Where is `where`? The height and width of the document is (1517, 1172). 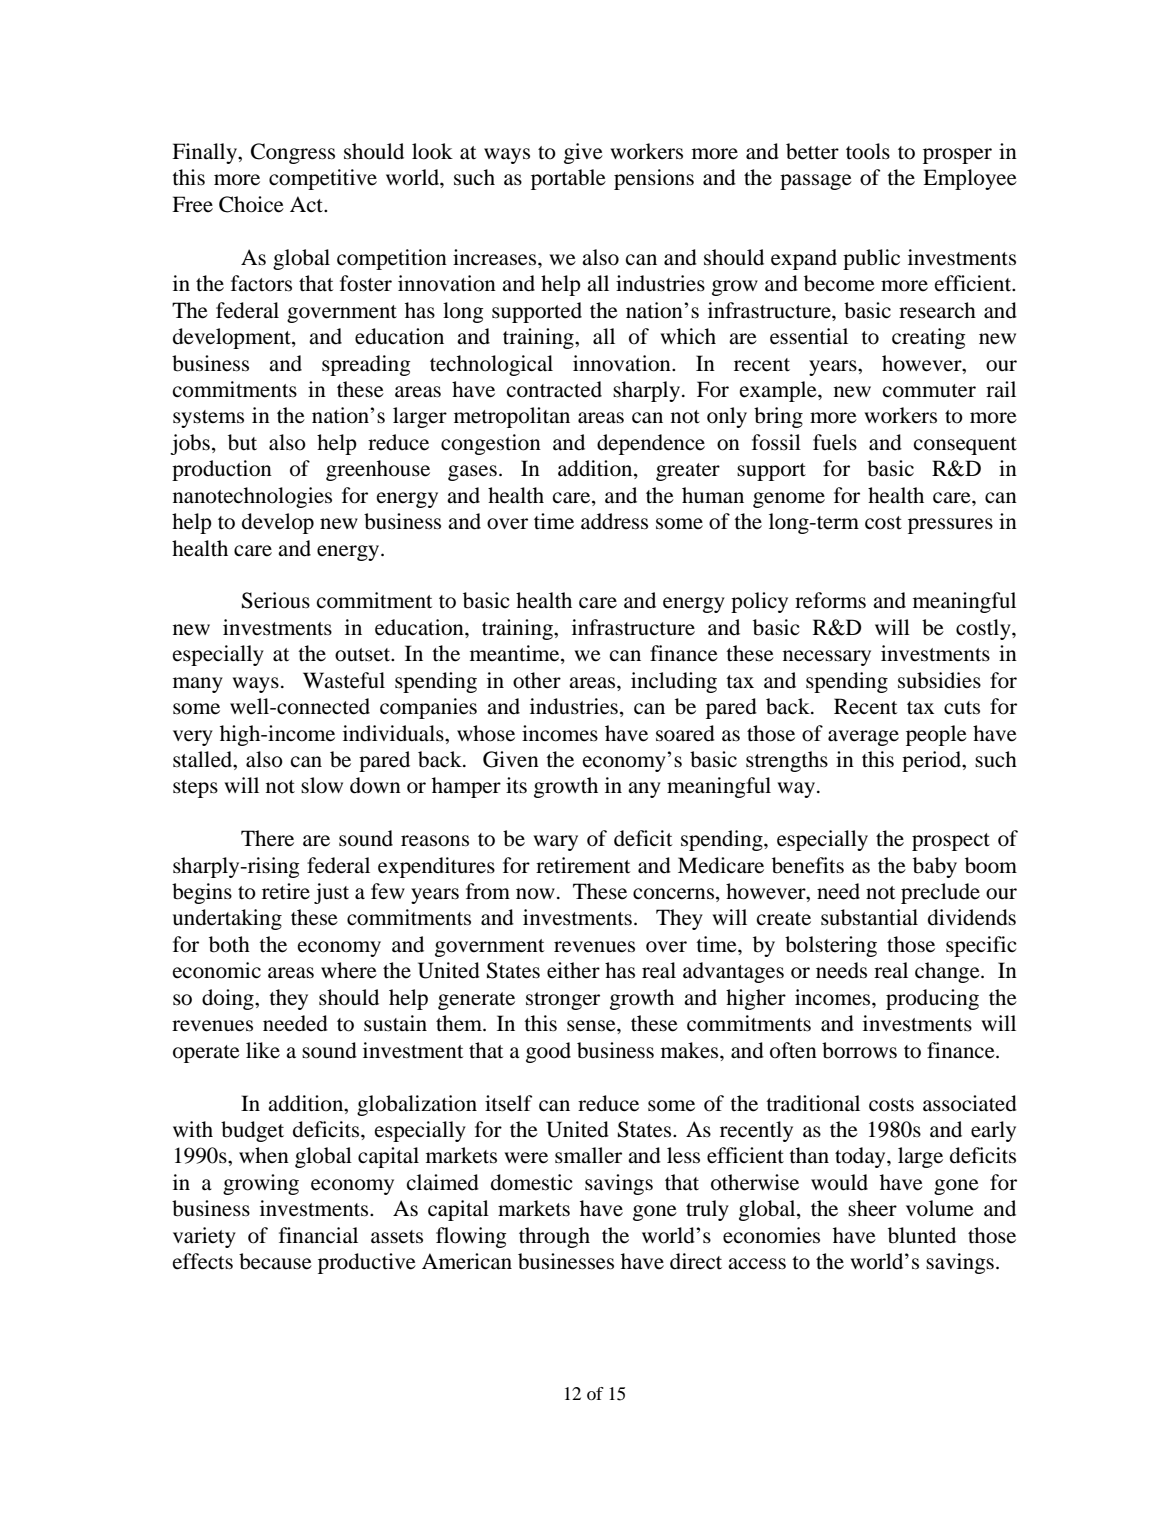
where is located at coordinates (349, 970).
